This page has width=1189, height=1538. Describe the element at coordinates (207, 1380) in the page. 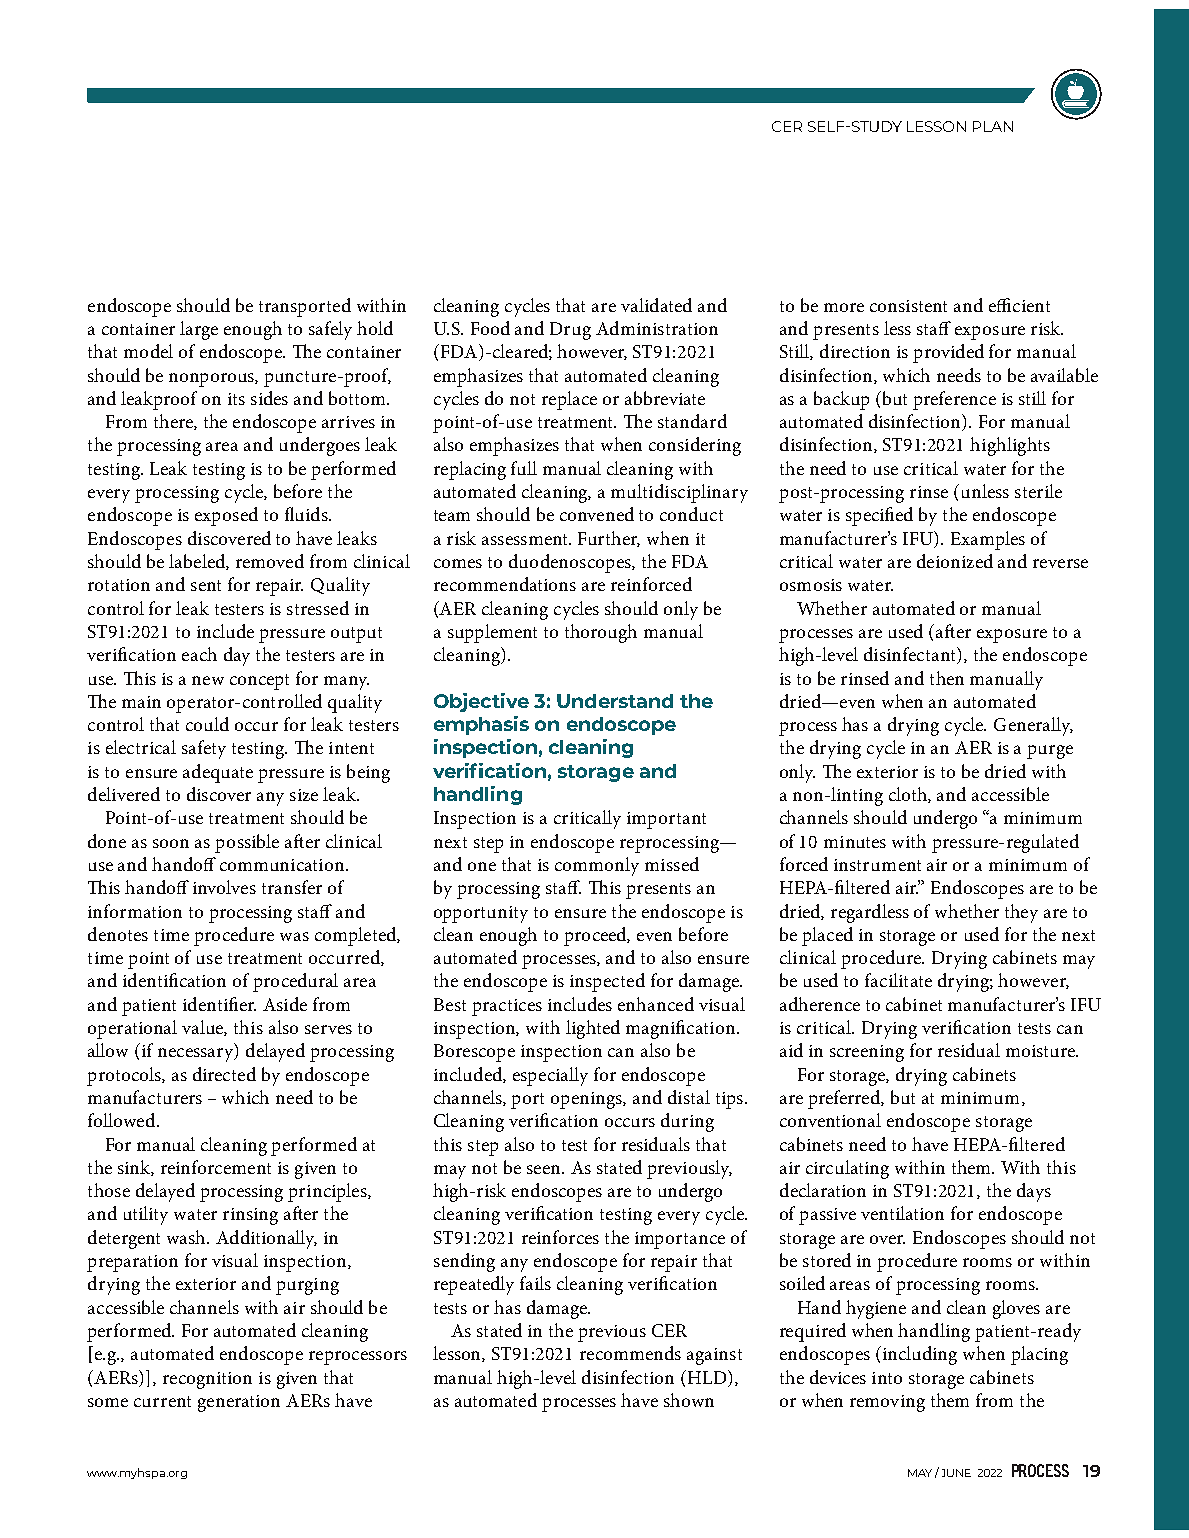

I see `recognition` at that location.
